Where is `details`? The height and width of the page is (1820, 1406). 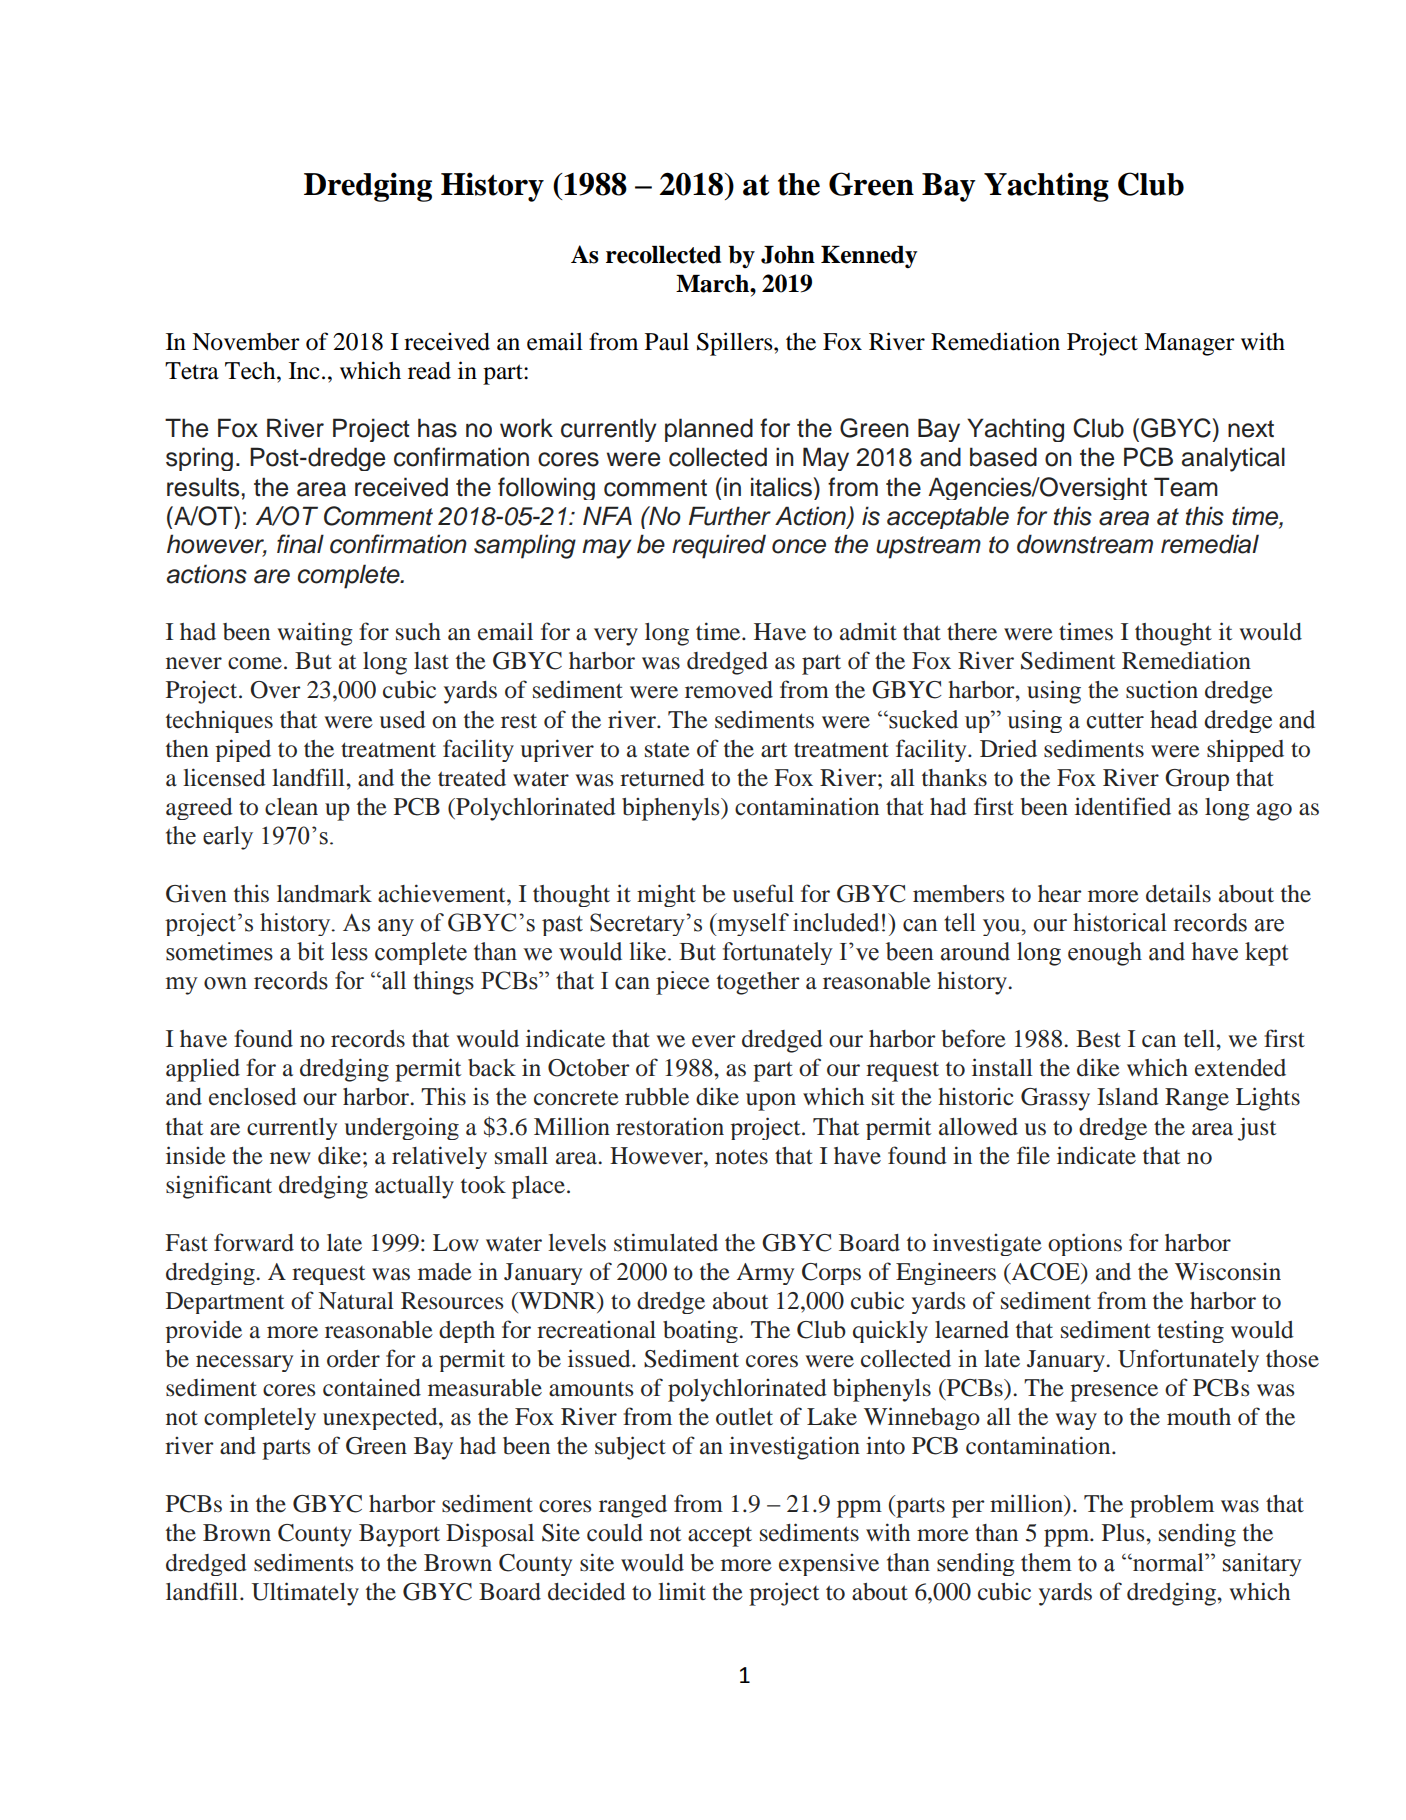 details is located at coordinates (1178, 894).
